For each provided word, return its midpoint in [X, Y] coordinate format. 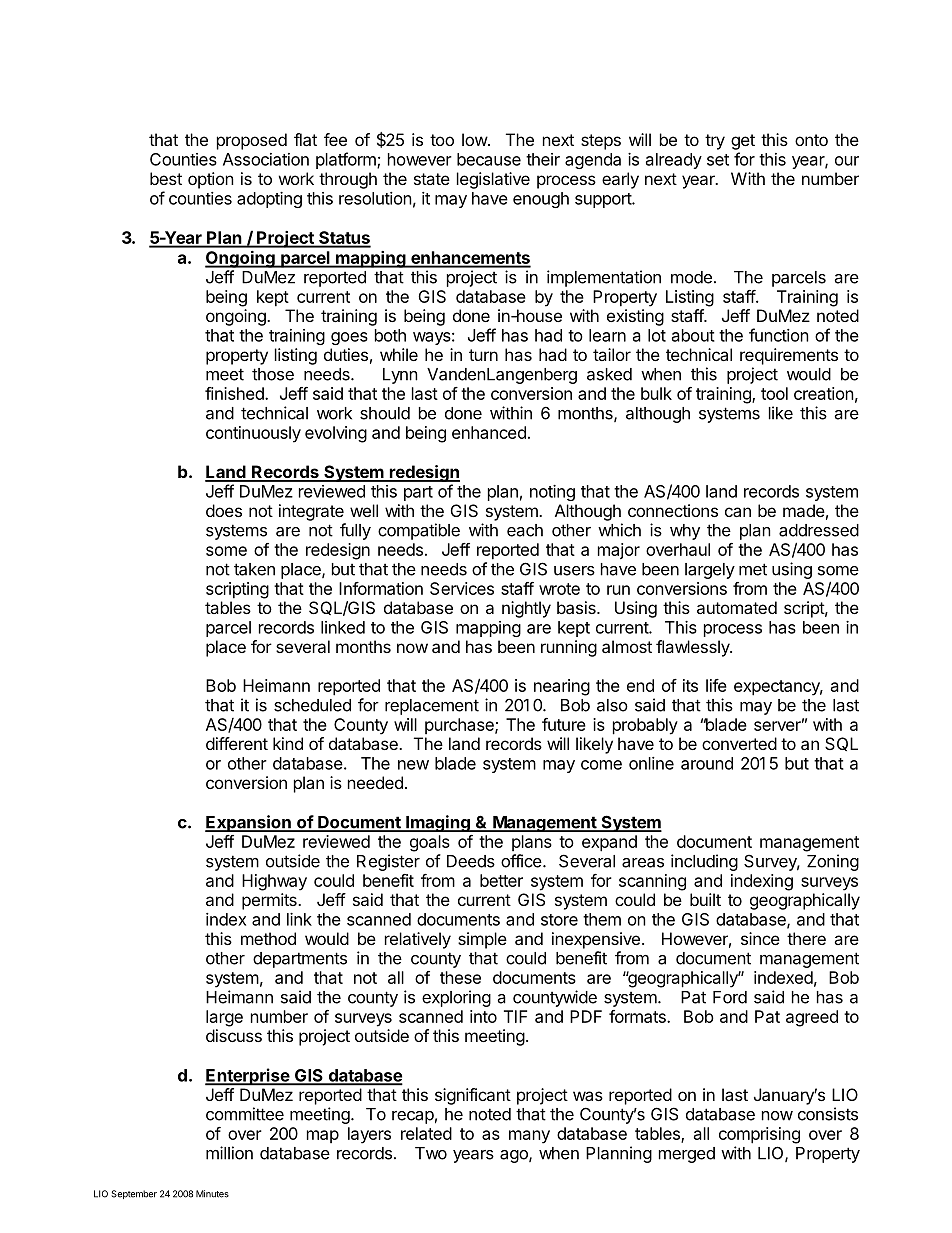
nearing [562, 687]
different [237, 743]
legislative [493, 180]
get [743, 142]
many [529, 1137]
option [211, 180]
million [229, 1153]
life [716, 685]
